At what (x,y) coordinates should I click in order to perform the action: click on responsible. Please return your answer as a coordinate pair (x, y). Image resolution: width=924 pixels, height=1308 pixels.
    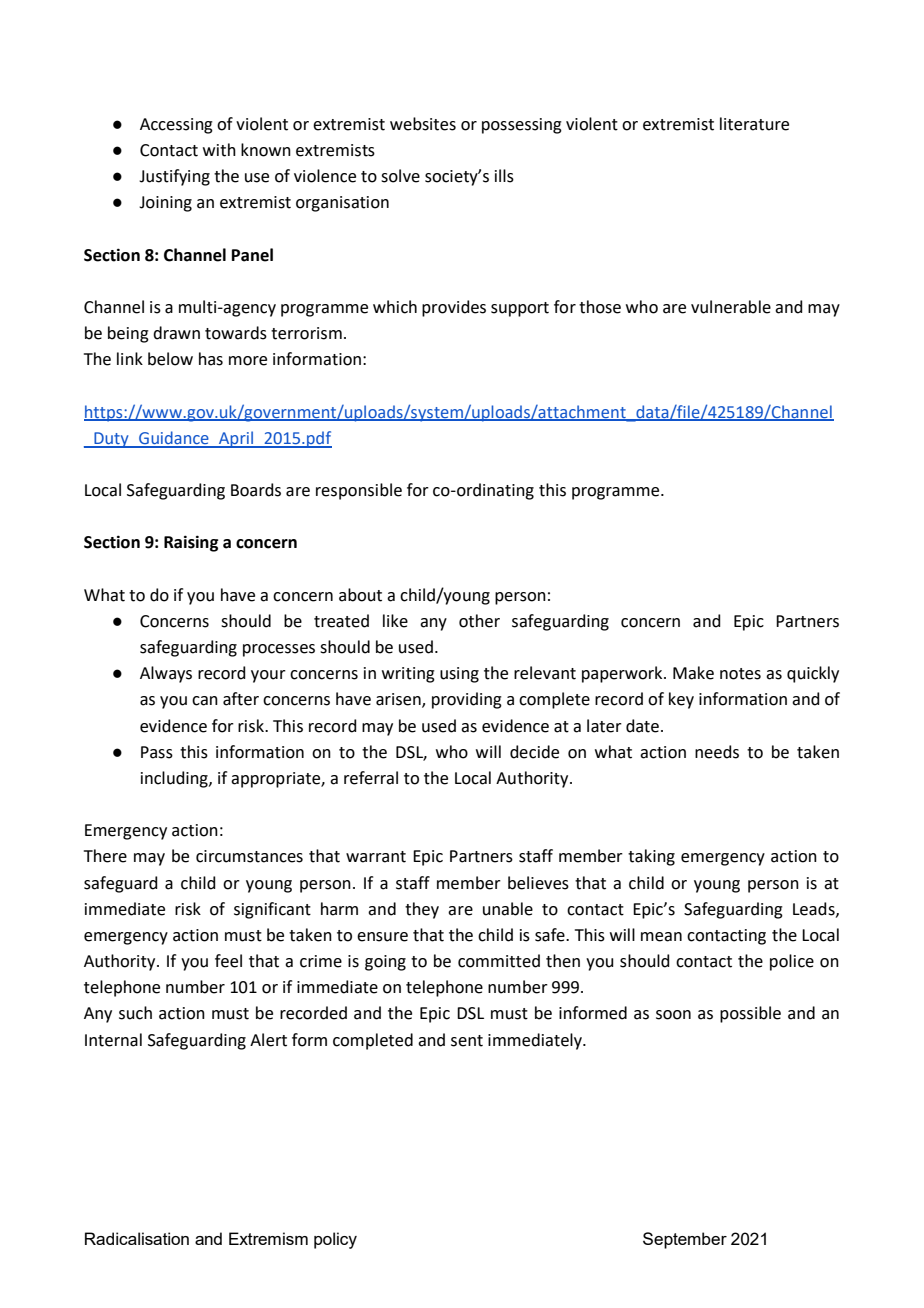
    Looking at the image, I should click on (359, 491).
